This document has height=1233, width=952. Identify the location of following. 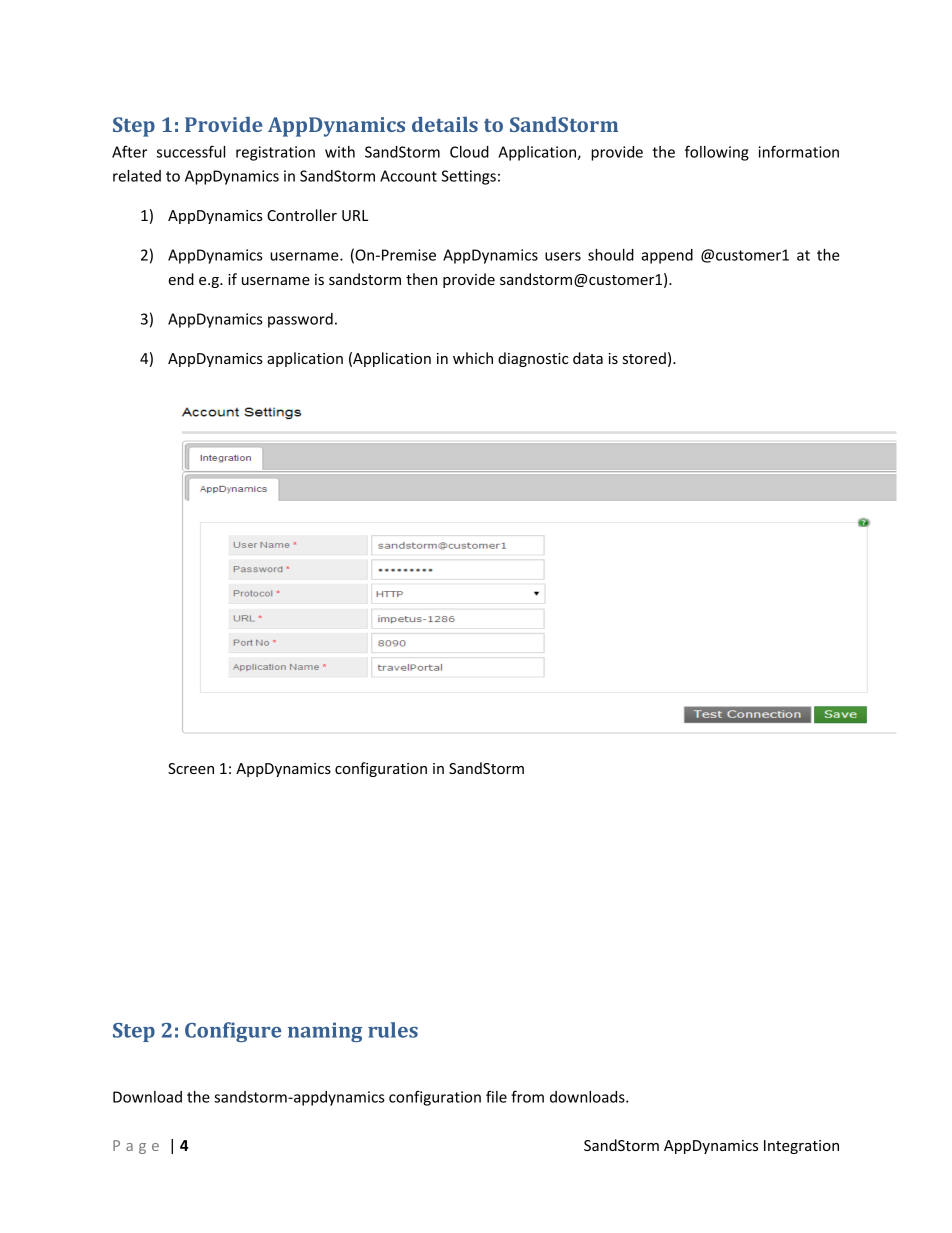
(717, 153).
